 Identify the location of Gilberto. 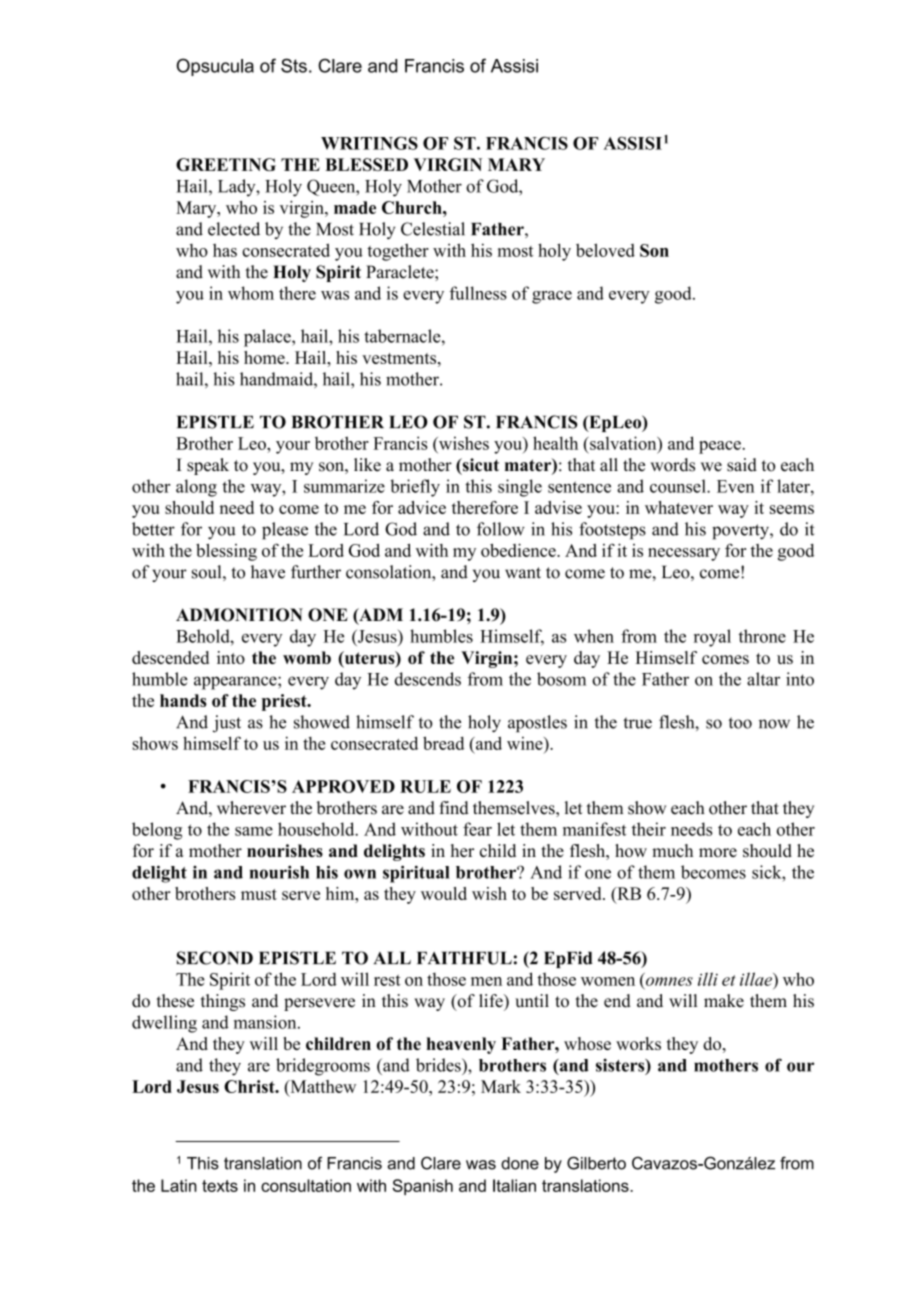
(596, 1163).
